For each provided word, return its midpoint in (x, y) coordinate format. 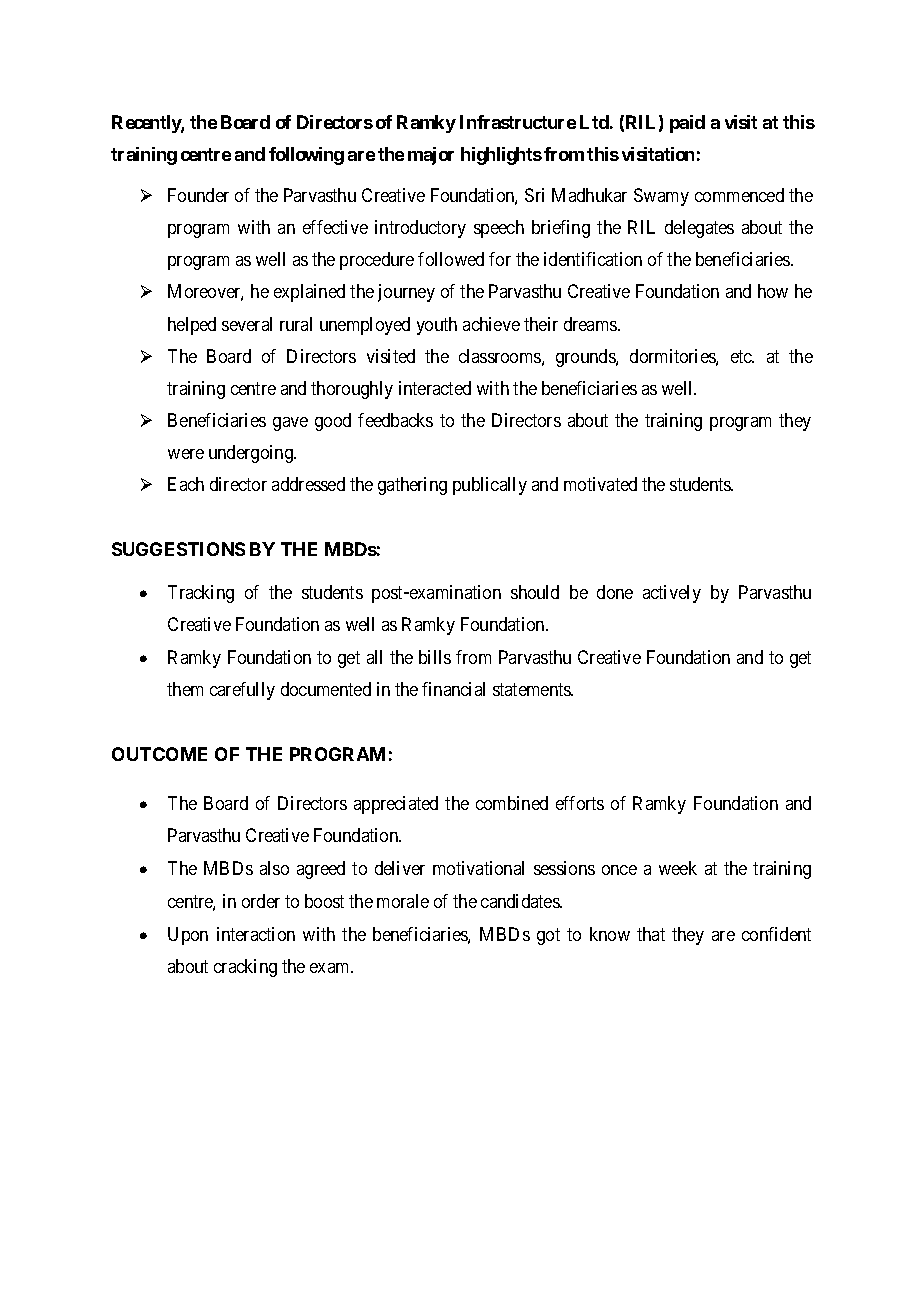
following (306, 156)
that (651, 934)
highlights (501, 156)
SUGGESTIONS (178, 549)
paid (687, 124)
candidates (521, 901)
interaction (256, 934)
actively (672, 594)
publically (490, 486)
